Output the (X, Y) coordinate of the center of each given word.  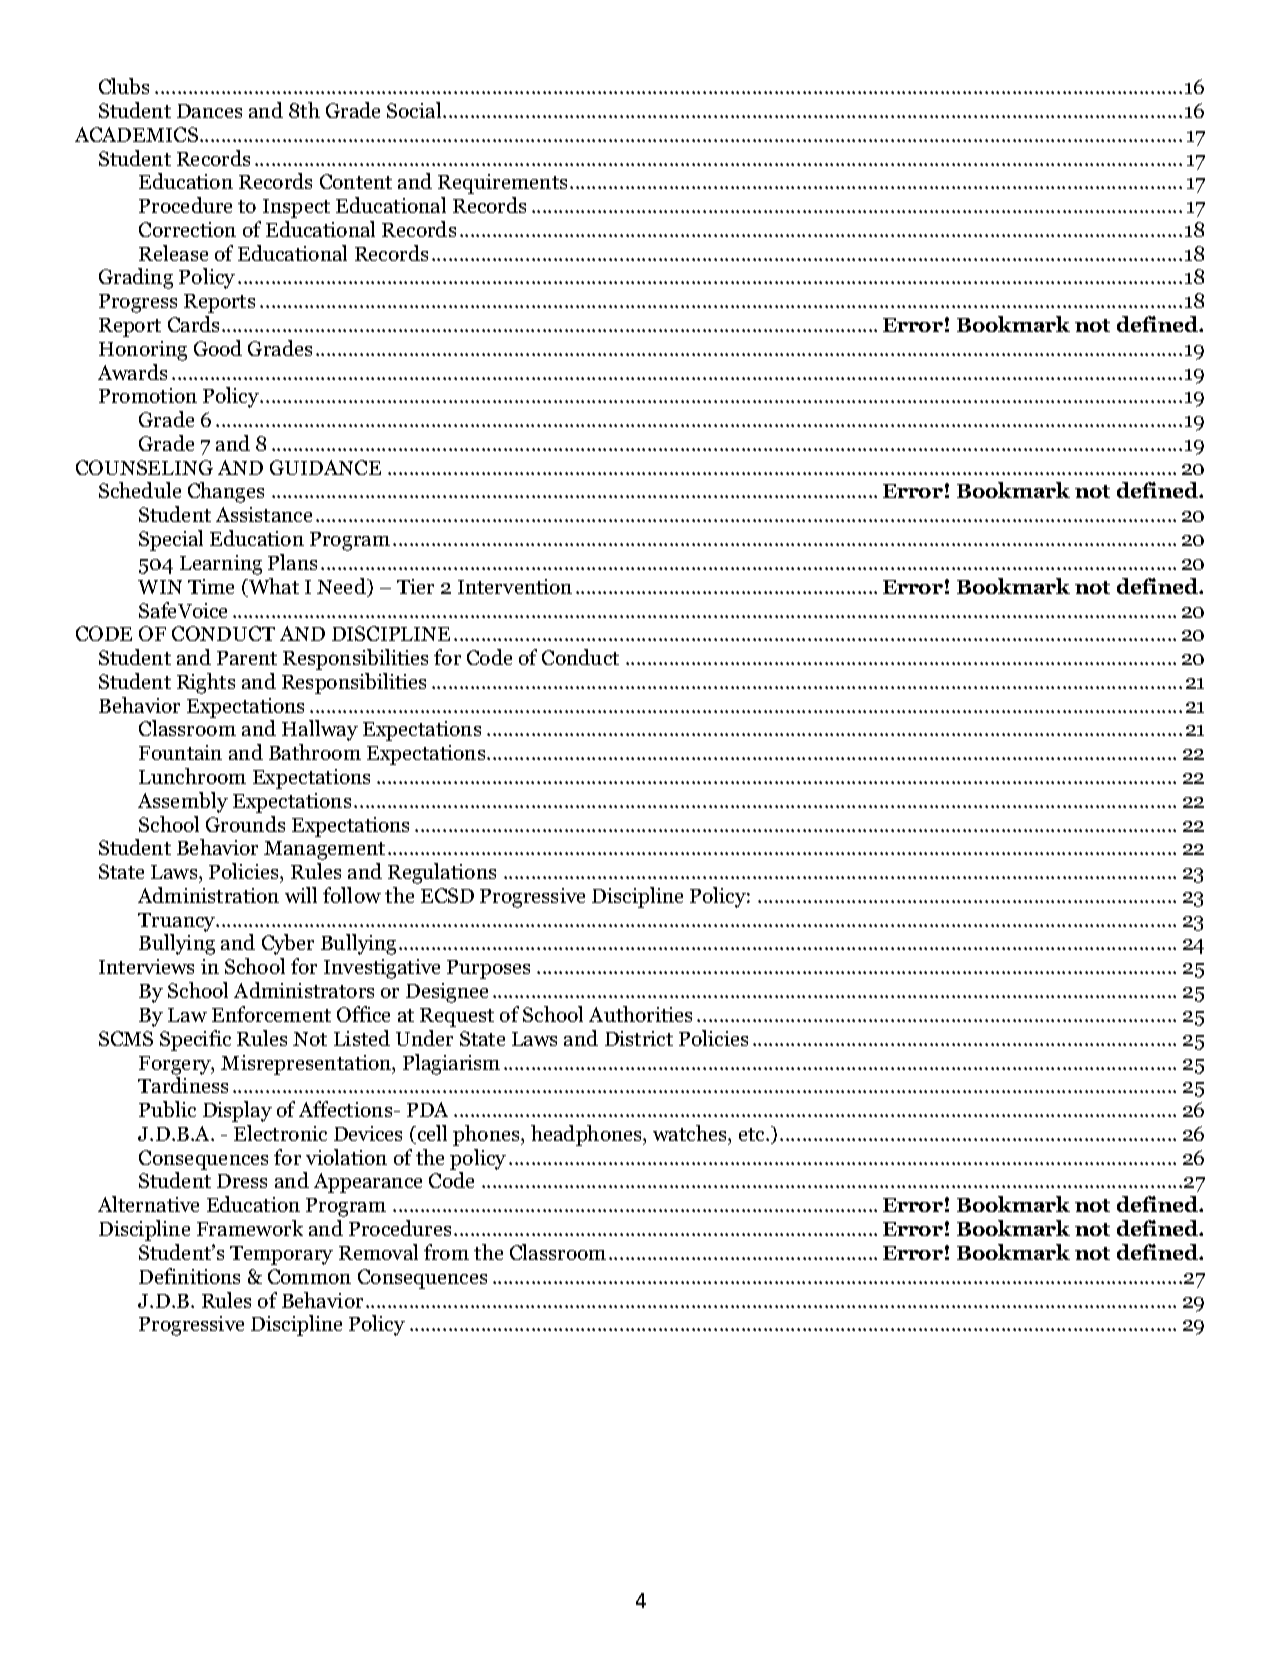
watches (691, 1133)
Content (356, 181)
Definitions (189, 1276)
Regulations (442, 873)
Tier (415, 586)
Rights (206, 683)
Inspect (296, 208)
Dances (209, 111)
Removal (378, 1252)
